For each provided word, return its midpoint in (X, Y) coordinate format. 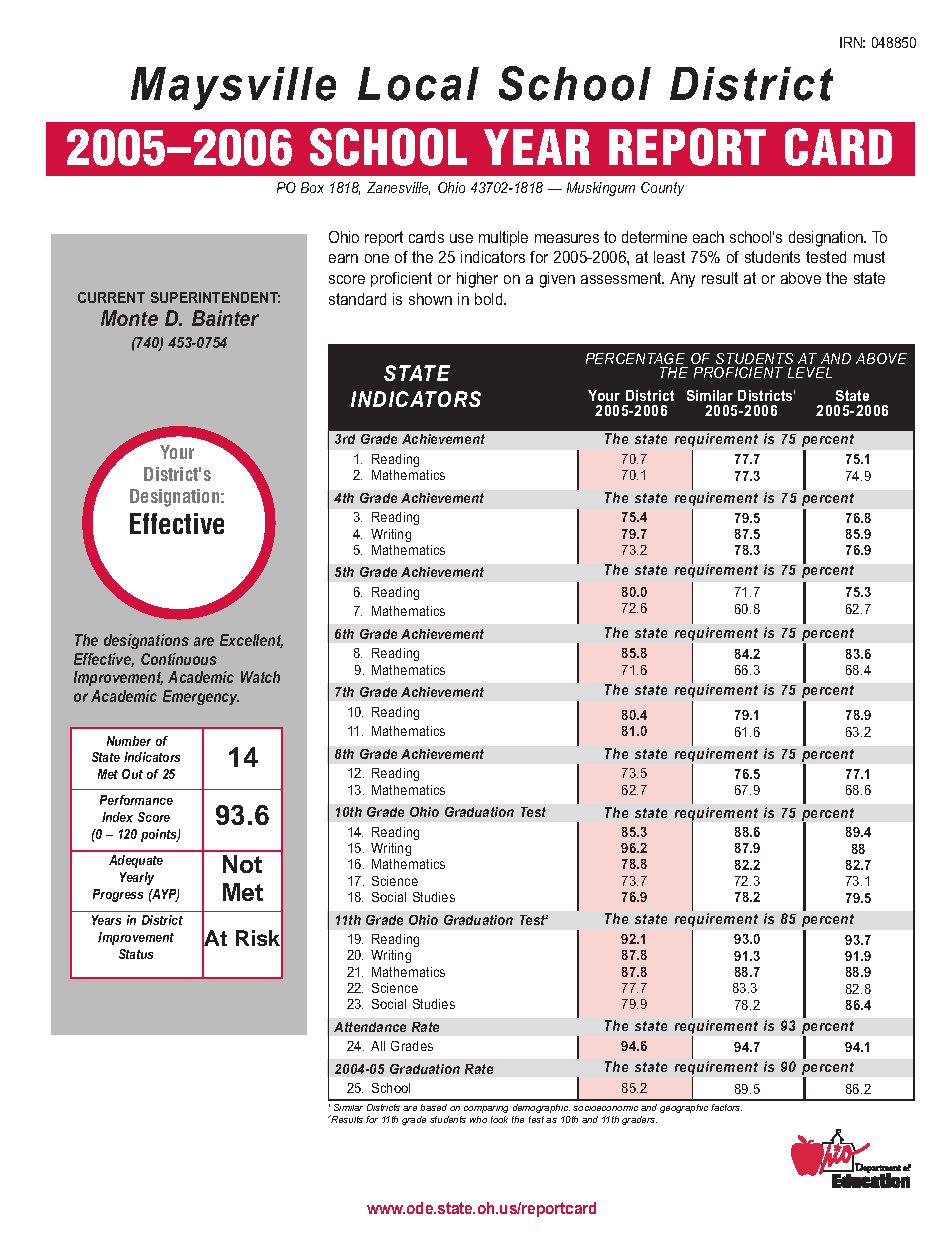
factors (726, 1107)
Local (418, 84)
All (378, 1046)
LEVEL (810, 372)
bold (490, 299)
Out (132, 774)
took (499, 1119)
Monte (129, 318)
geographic (684, 1108)
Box (312, 187)
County (662, 189)
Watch (260, 677)
